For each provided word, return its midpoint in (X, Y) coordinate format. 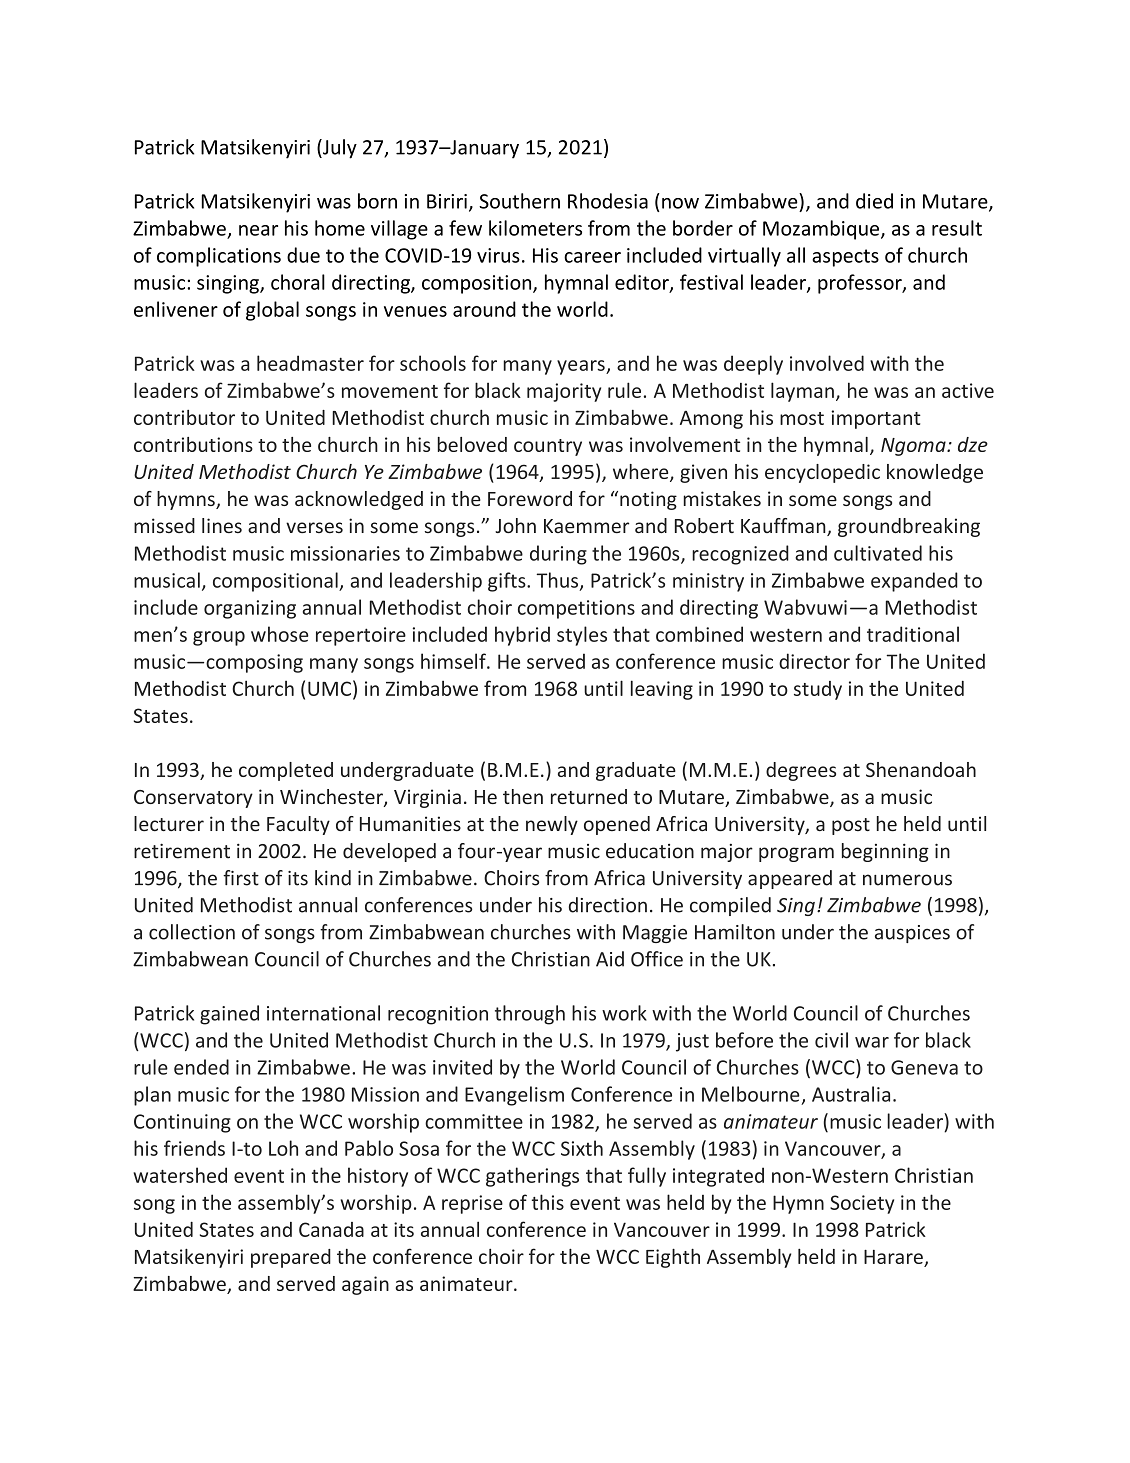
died (874, 201)
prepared (291, 1258)
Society (862, 1204)
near (258, 230)
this (548, 1202)
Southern (519, 201)
